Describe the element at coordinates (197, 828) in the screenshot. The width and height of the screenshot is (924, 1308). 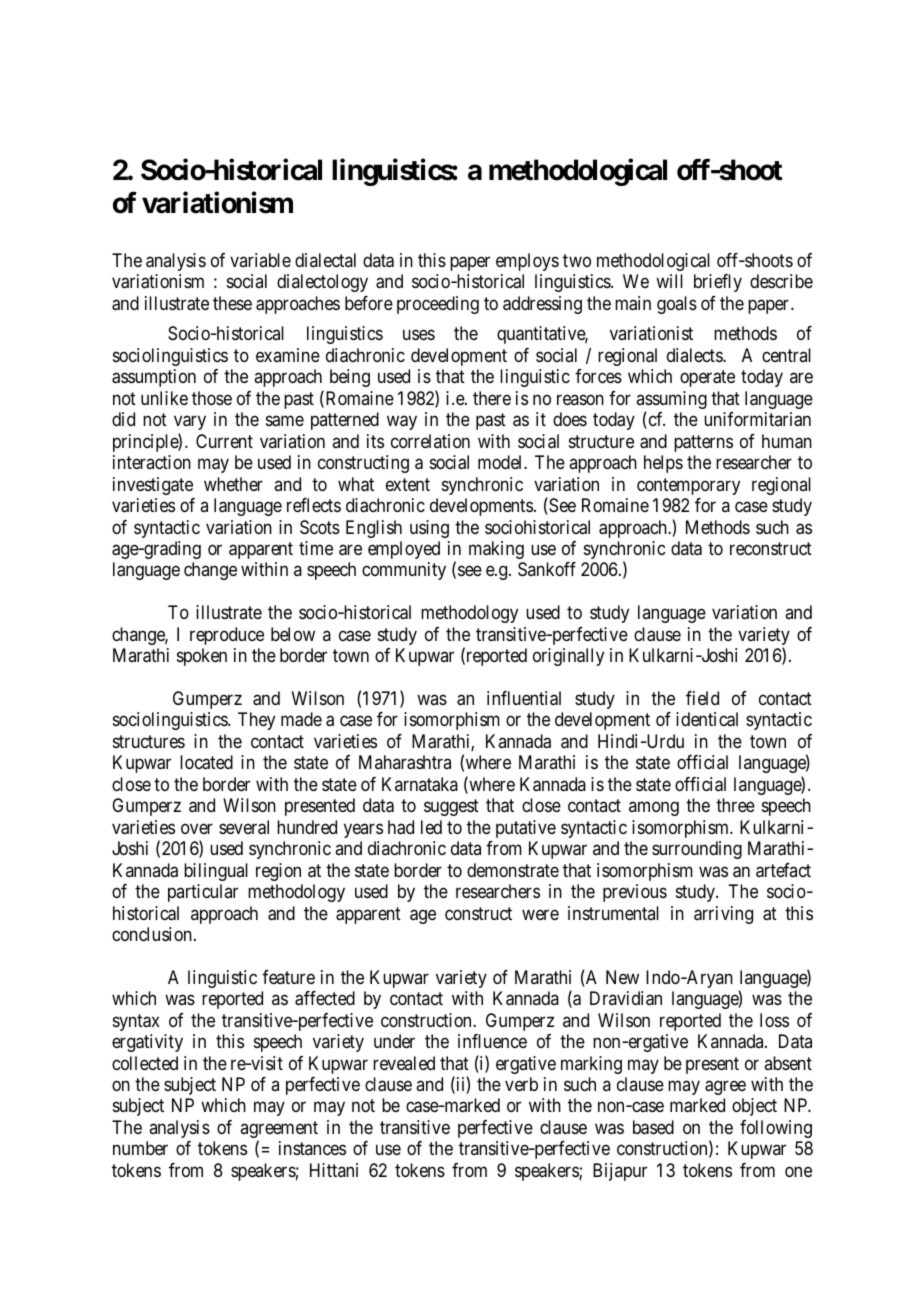
I see `over` at that location.
